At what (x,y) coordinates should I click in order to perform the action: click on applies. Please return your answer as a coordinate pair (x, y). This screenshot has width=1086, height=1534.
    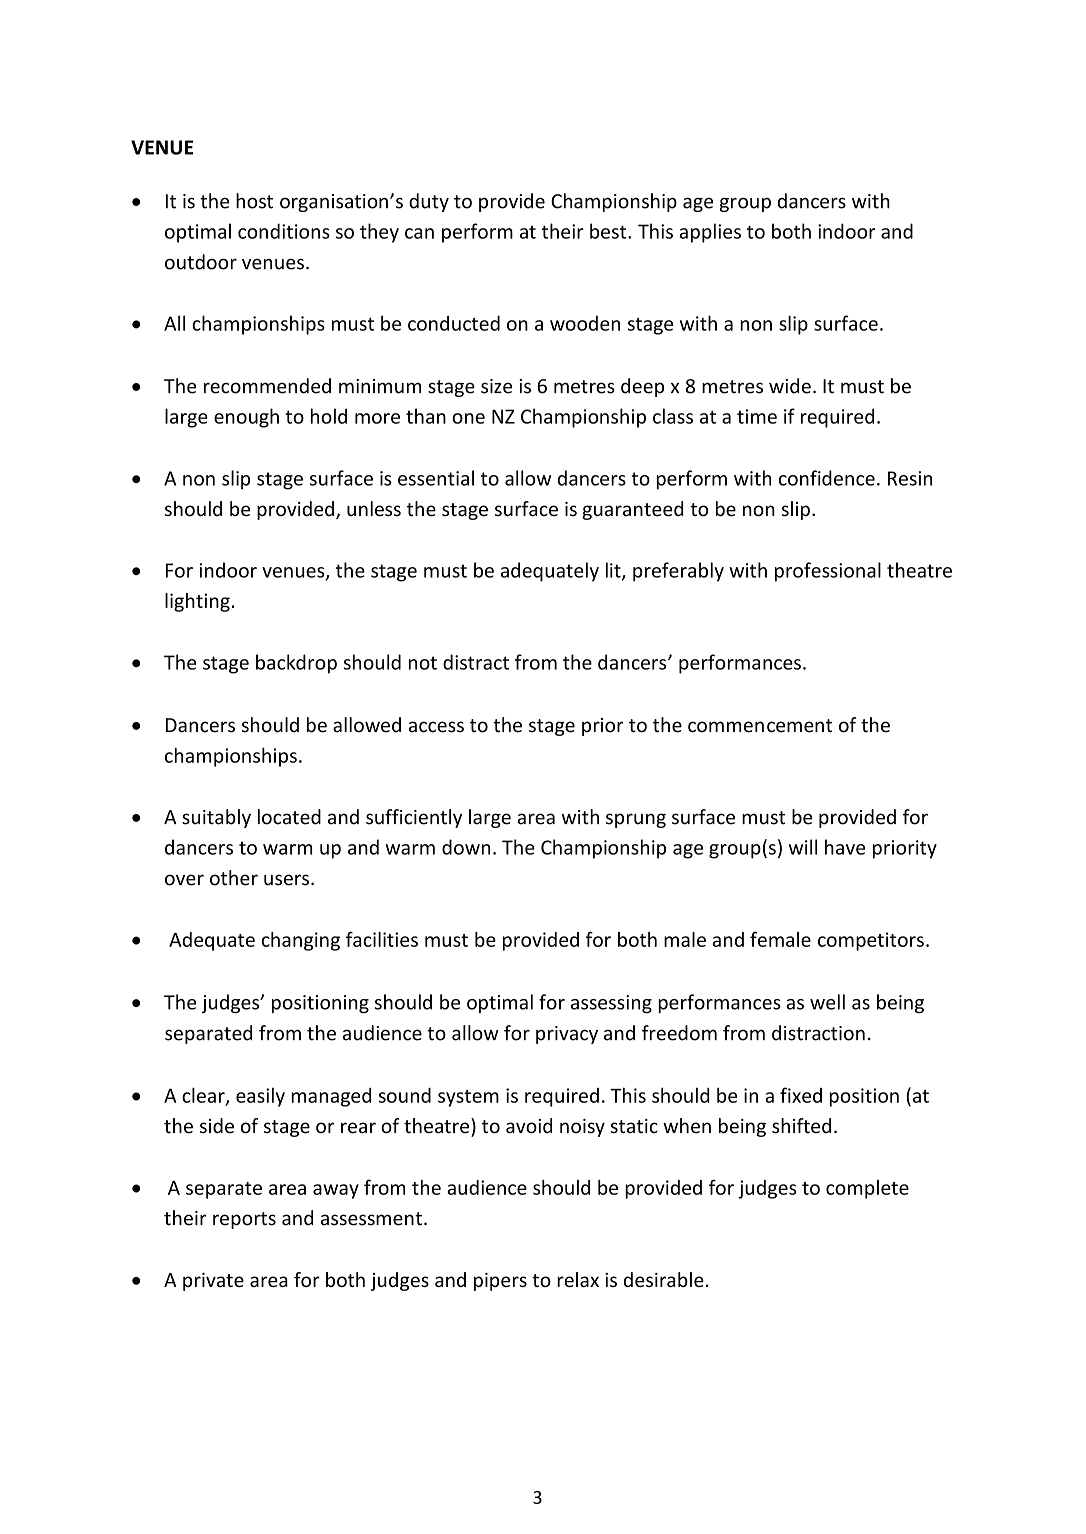
    Looking at the image, I should click on (710, 233).
